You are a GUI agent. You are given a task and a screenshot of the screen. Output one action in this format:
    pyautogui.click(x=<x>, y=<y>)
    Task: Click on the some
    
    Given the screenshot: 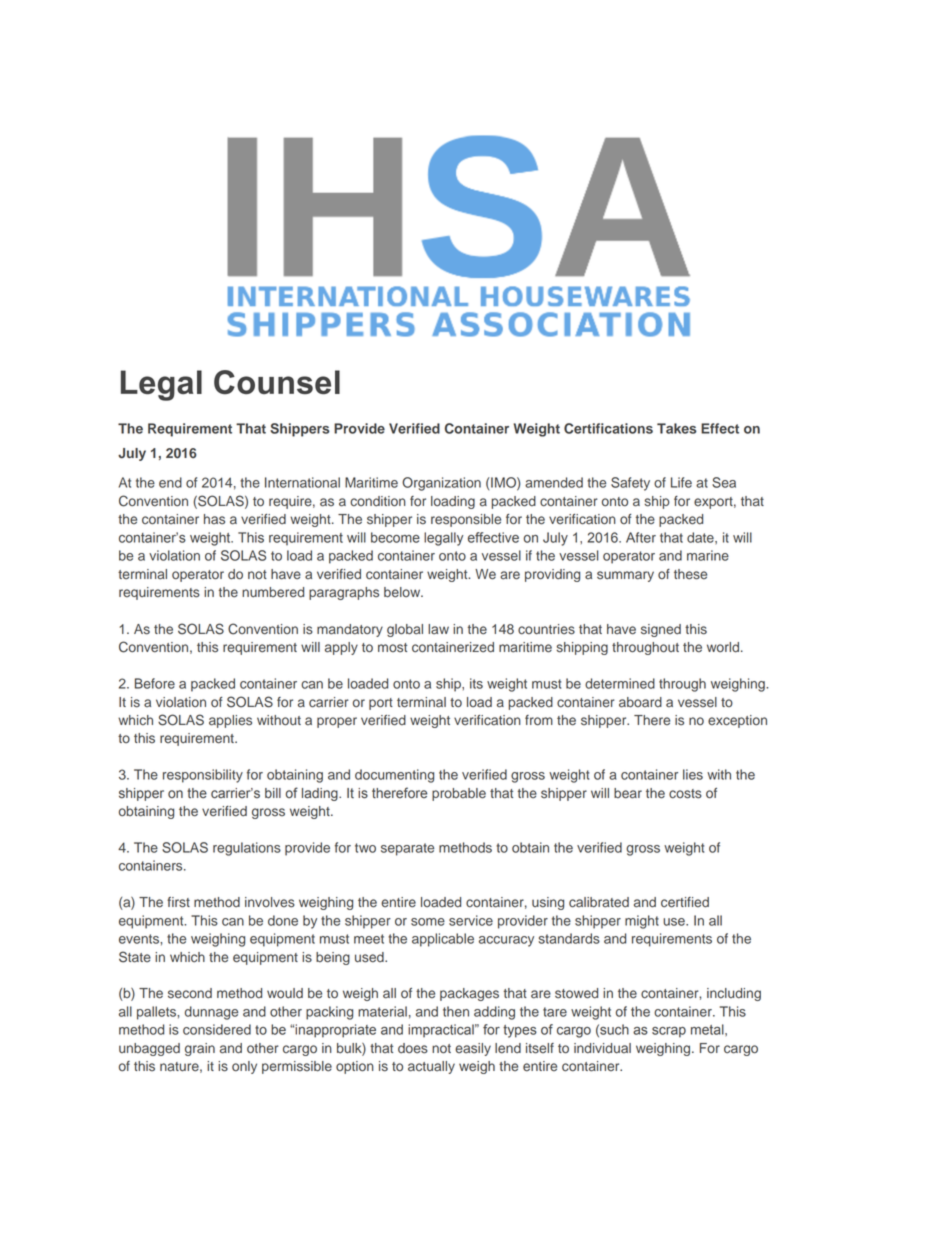 What is the action you would take?
    pyautogui.click(x=428, y=922)
